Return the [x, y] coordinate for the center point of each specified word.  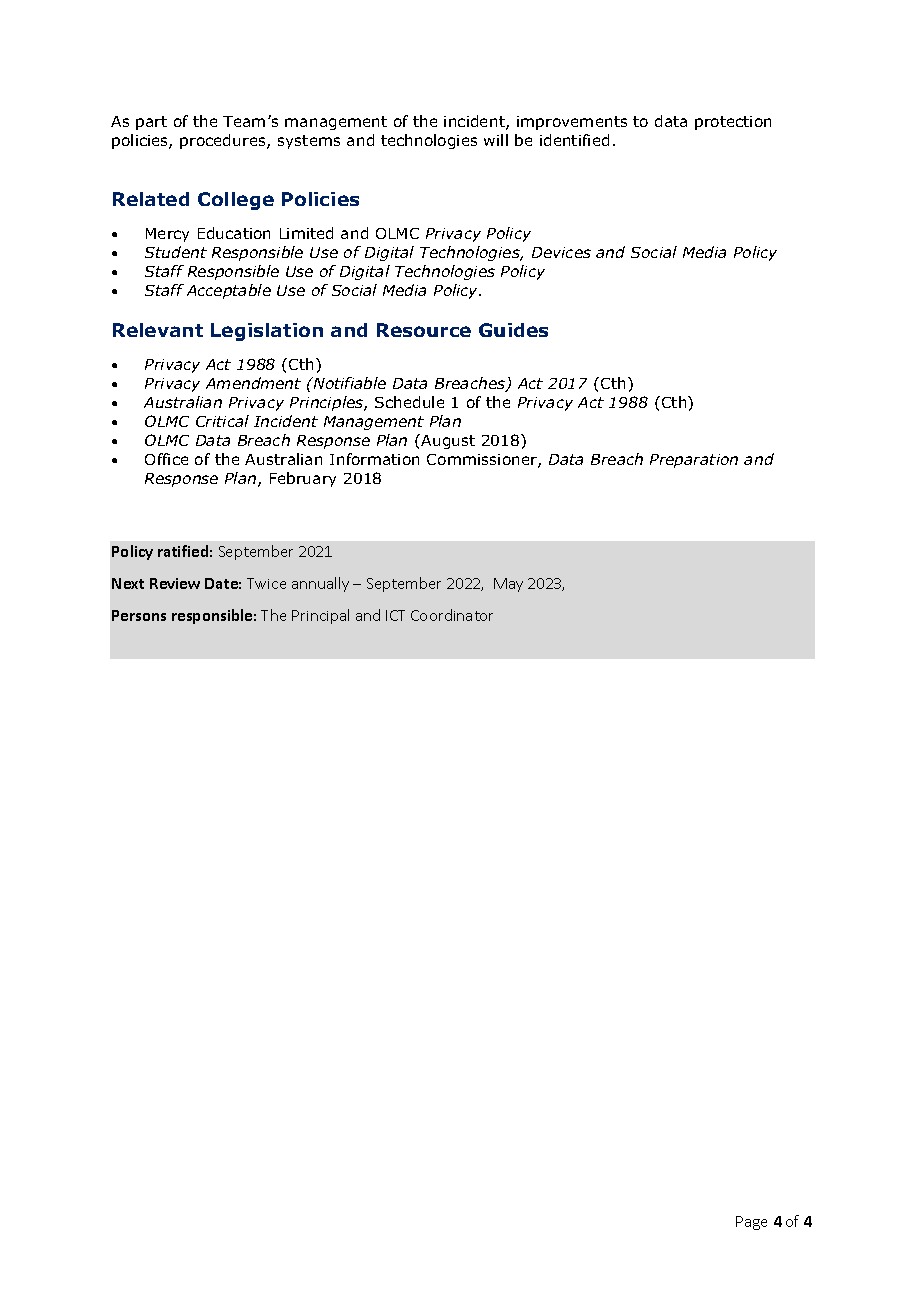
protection [733, 123]
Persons [139, 615]
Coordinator [452, 615]
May [508, 585]
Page [751, 1223]
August [447, 441]
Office [166, 459]
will [496, 140]
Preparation [694, 461]
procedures [224, 141]
